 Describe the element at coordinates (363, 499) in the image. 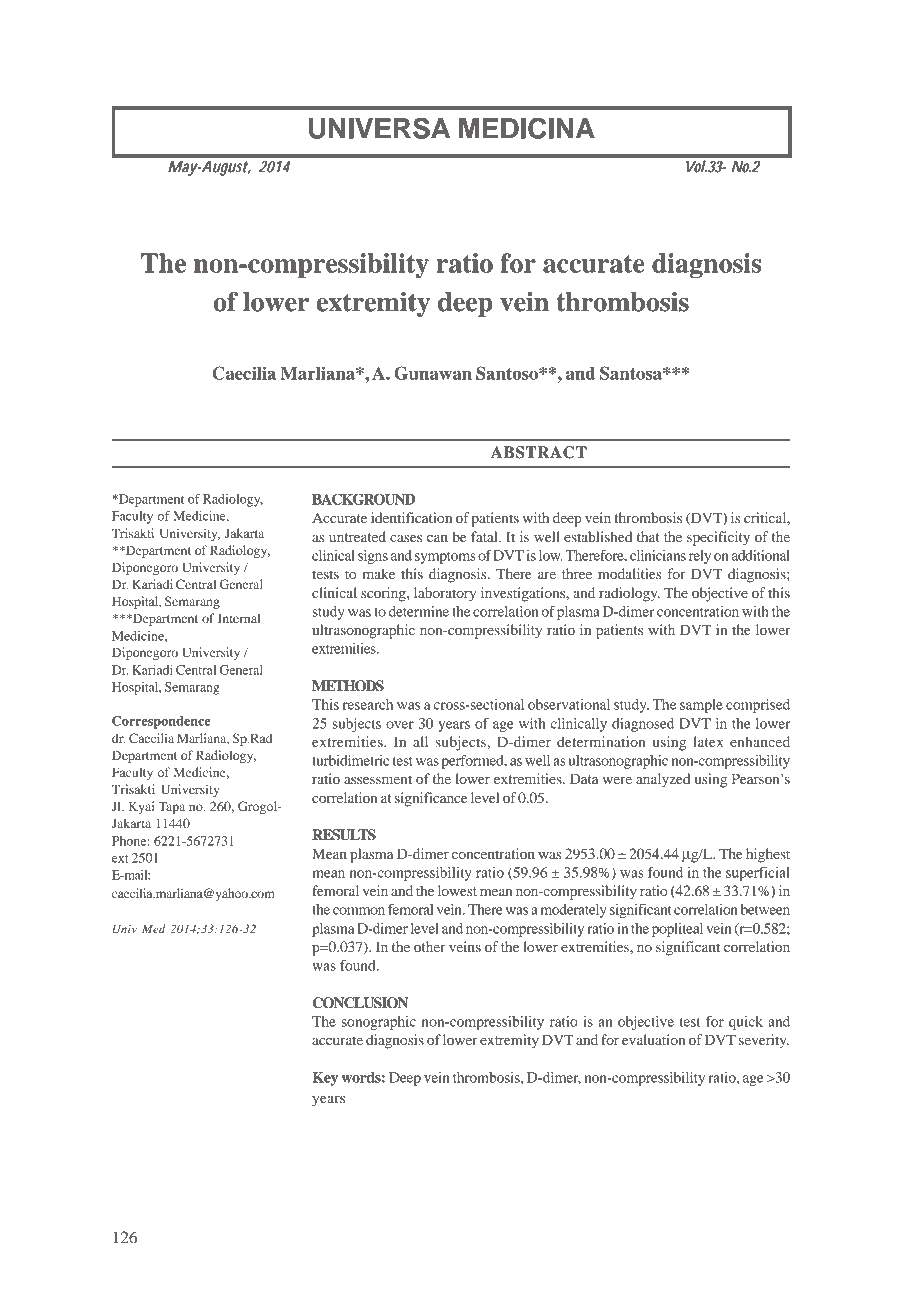

I see `BACKGROUND` at that location.
